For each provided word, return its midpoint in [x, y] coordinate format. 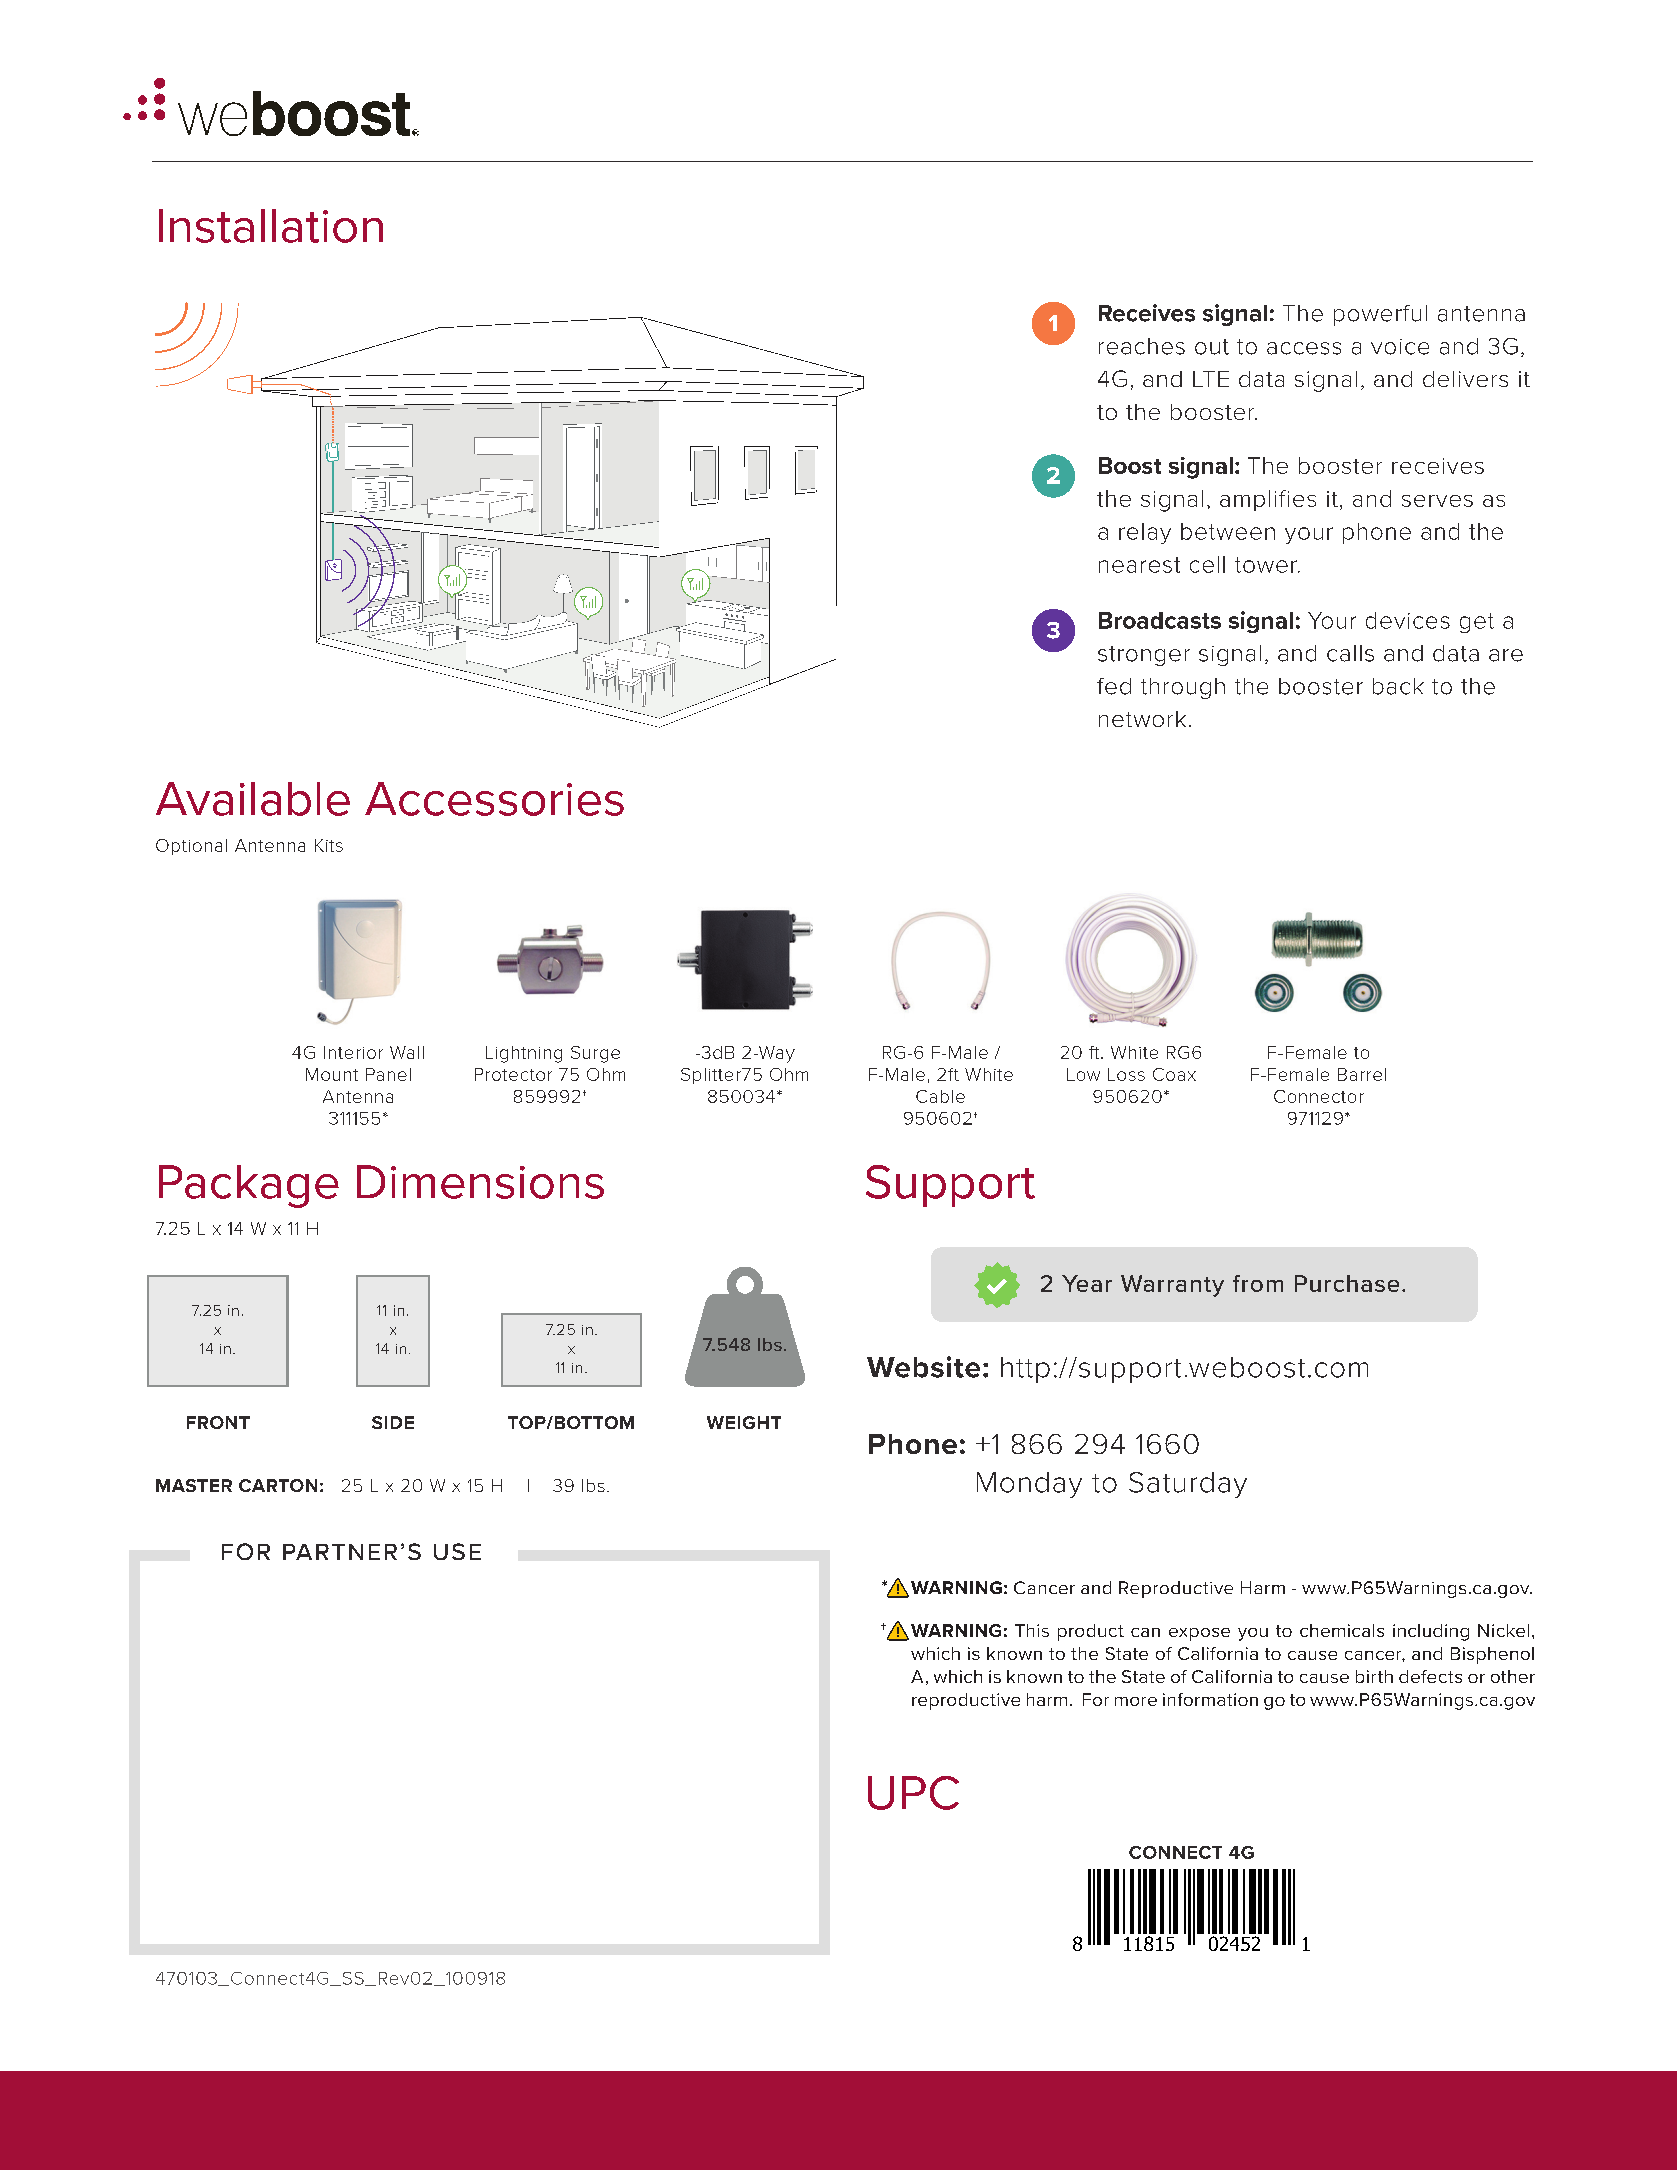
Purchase [1347, 1283]
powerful [1380, 315]
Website [923, 1367]
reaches [1142, 346]
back [1398, 686]
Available [253, 799]
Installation [271, 226]
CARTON [278, 1485]
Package [249, 1186]
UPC [913, 1793]
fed [1114, 686]
